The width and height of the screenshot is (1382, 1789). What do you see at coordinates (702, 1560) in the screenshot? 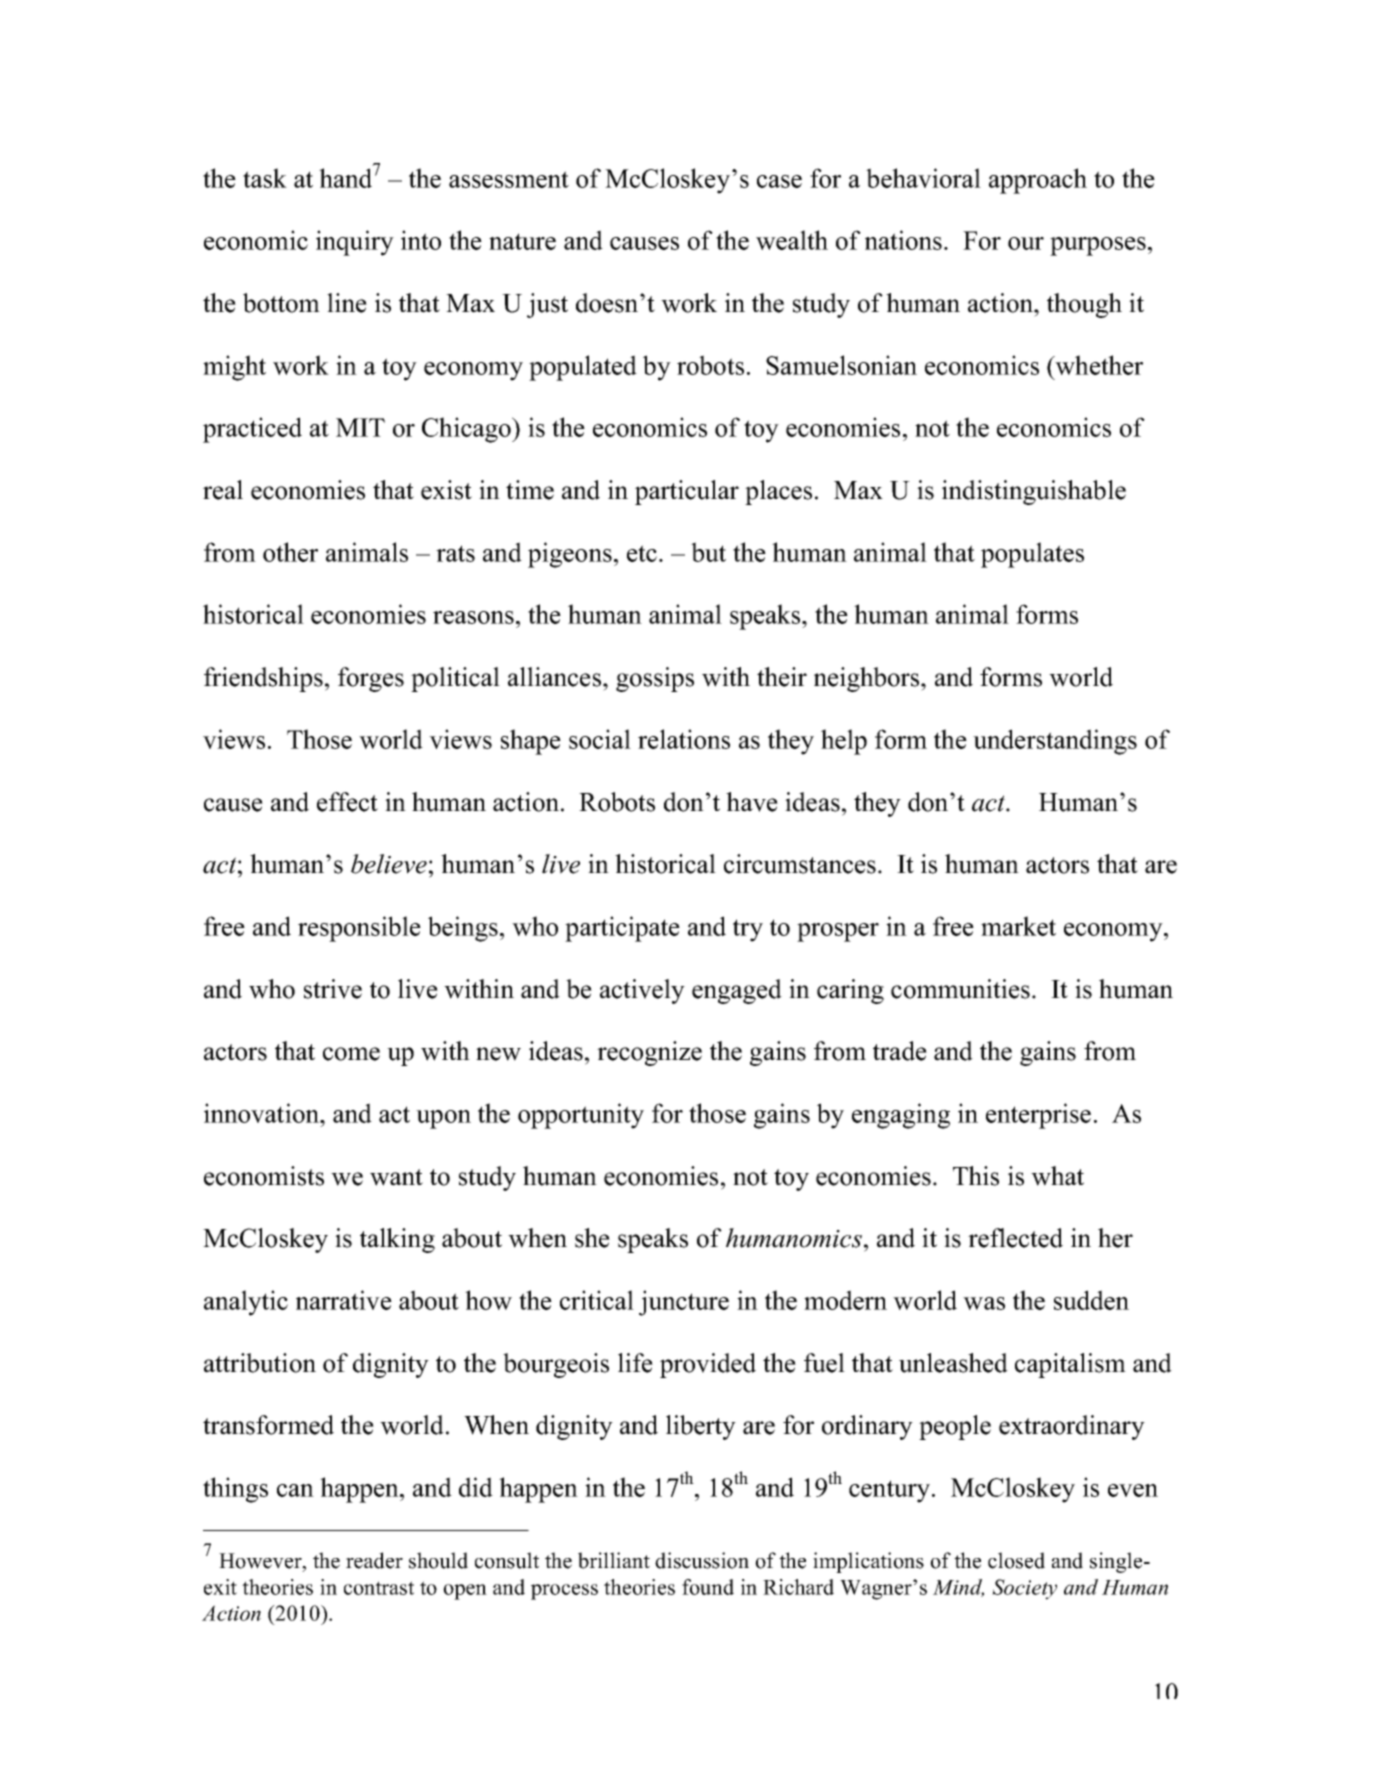
I see `discussion` at bounding box center [702, 1560].
